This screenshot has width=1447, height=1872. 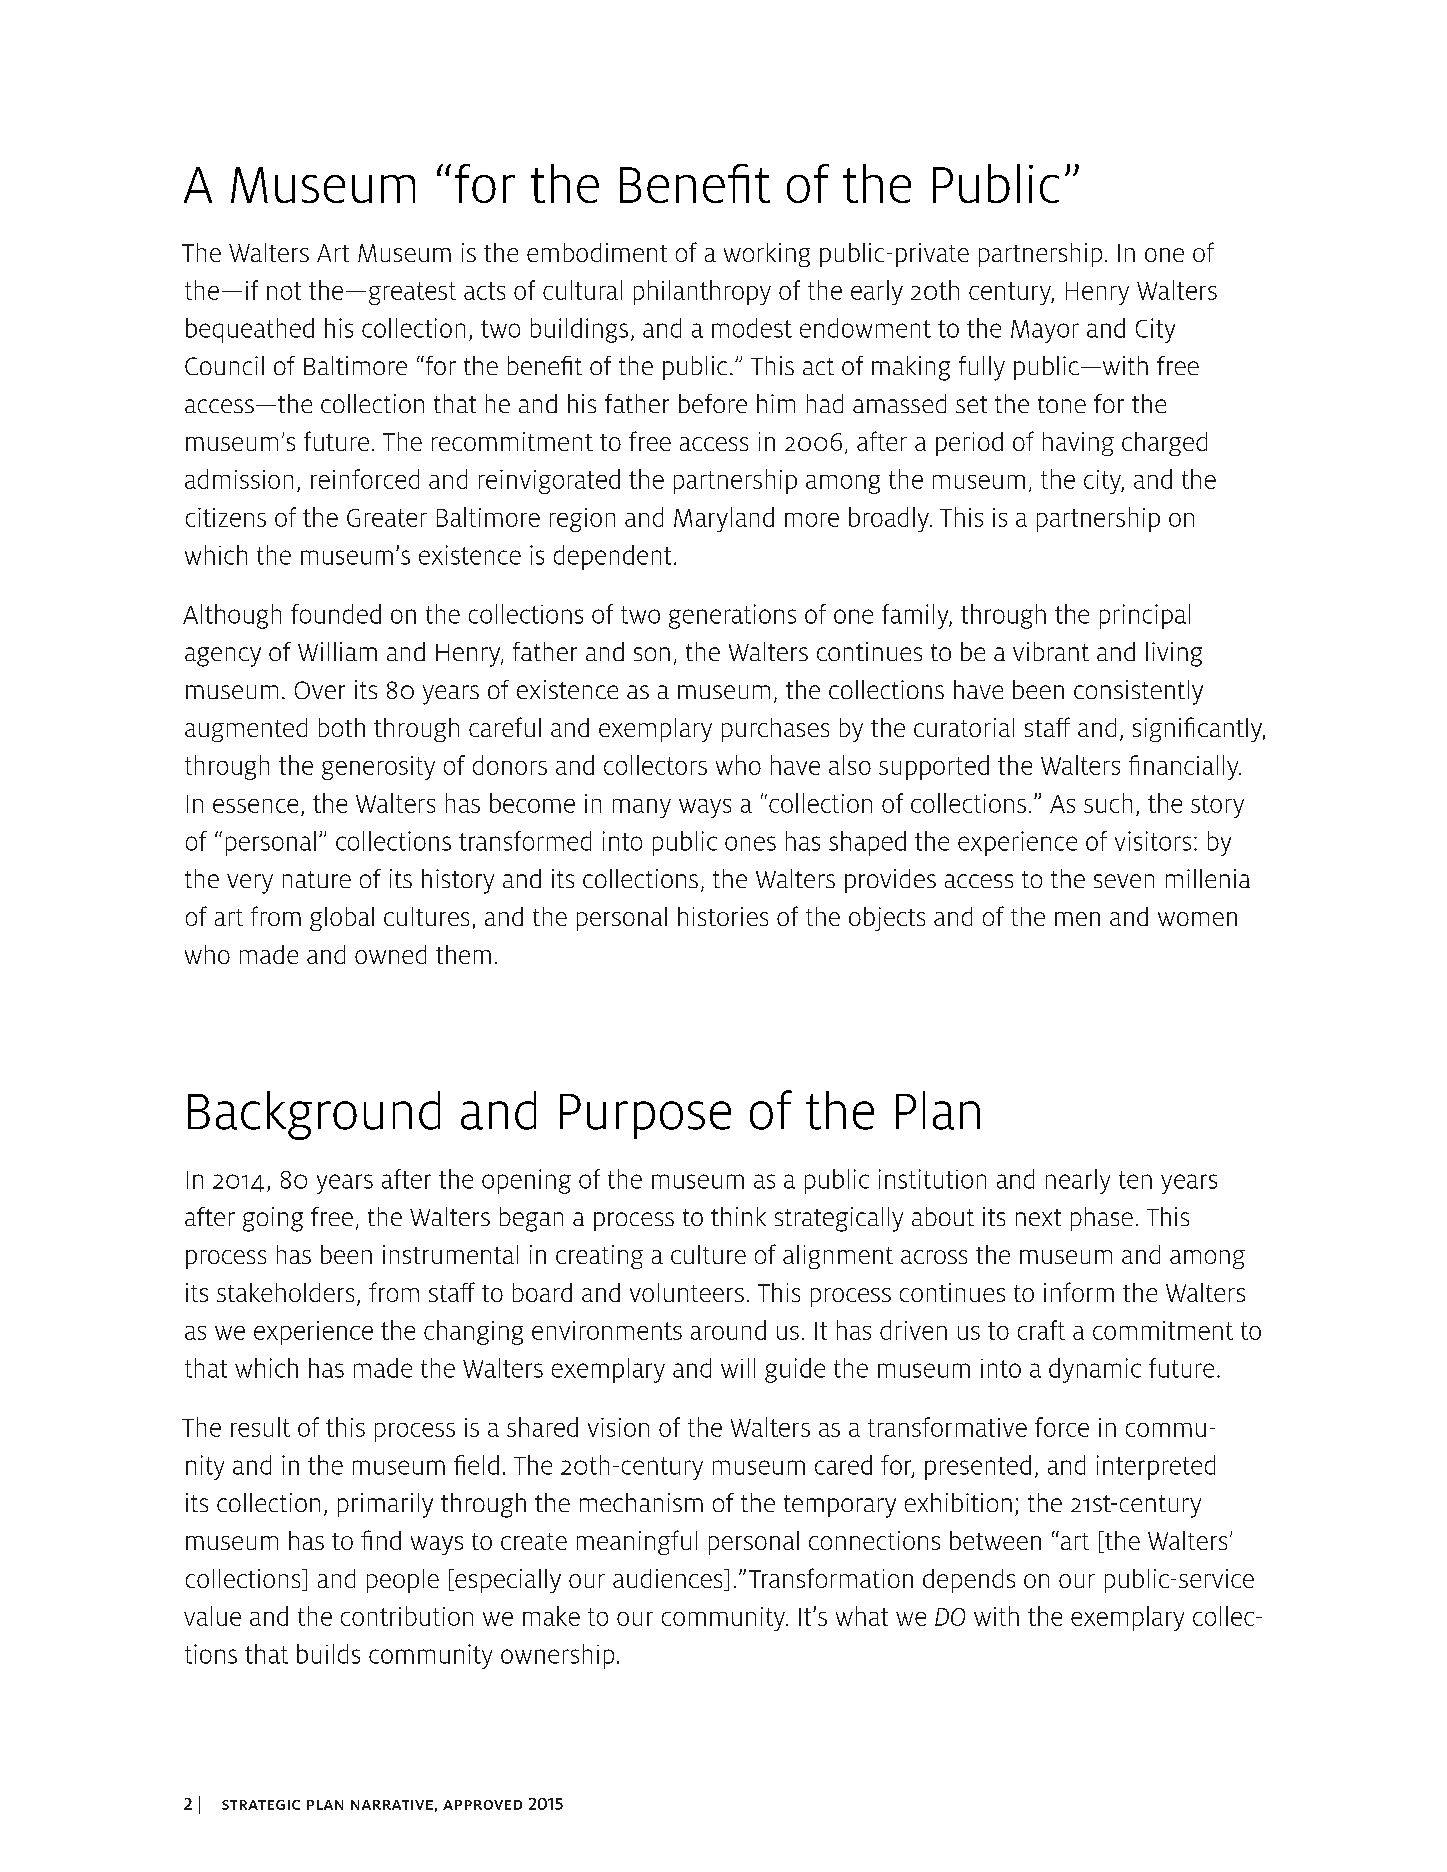 What do you see at coordinates (557, 1656) in the screenshot?
I see `ownership` at bounding box center [557, 1656].
